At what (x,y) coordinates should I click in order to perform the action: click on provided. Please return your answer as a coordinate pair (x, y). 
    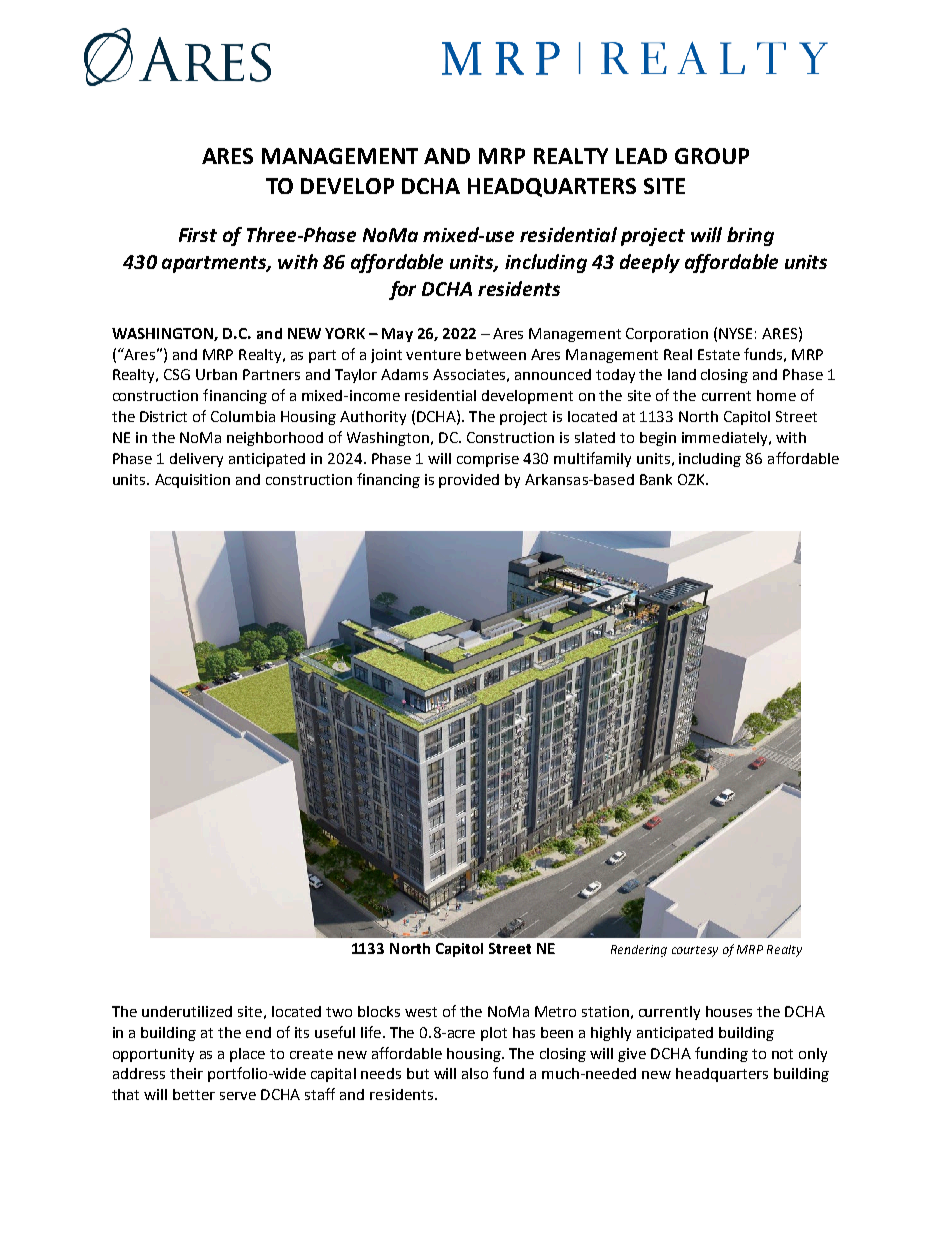
    Looking at the image, I should click on (469, 481).
